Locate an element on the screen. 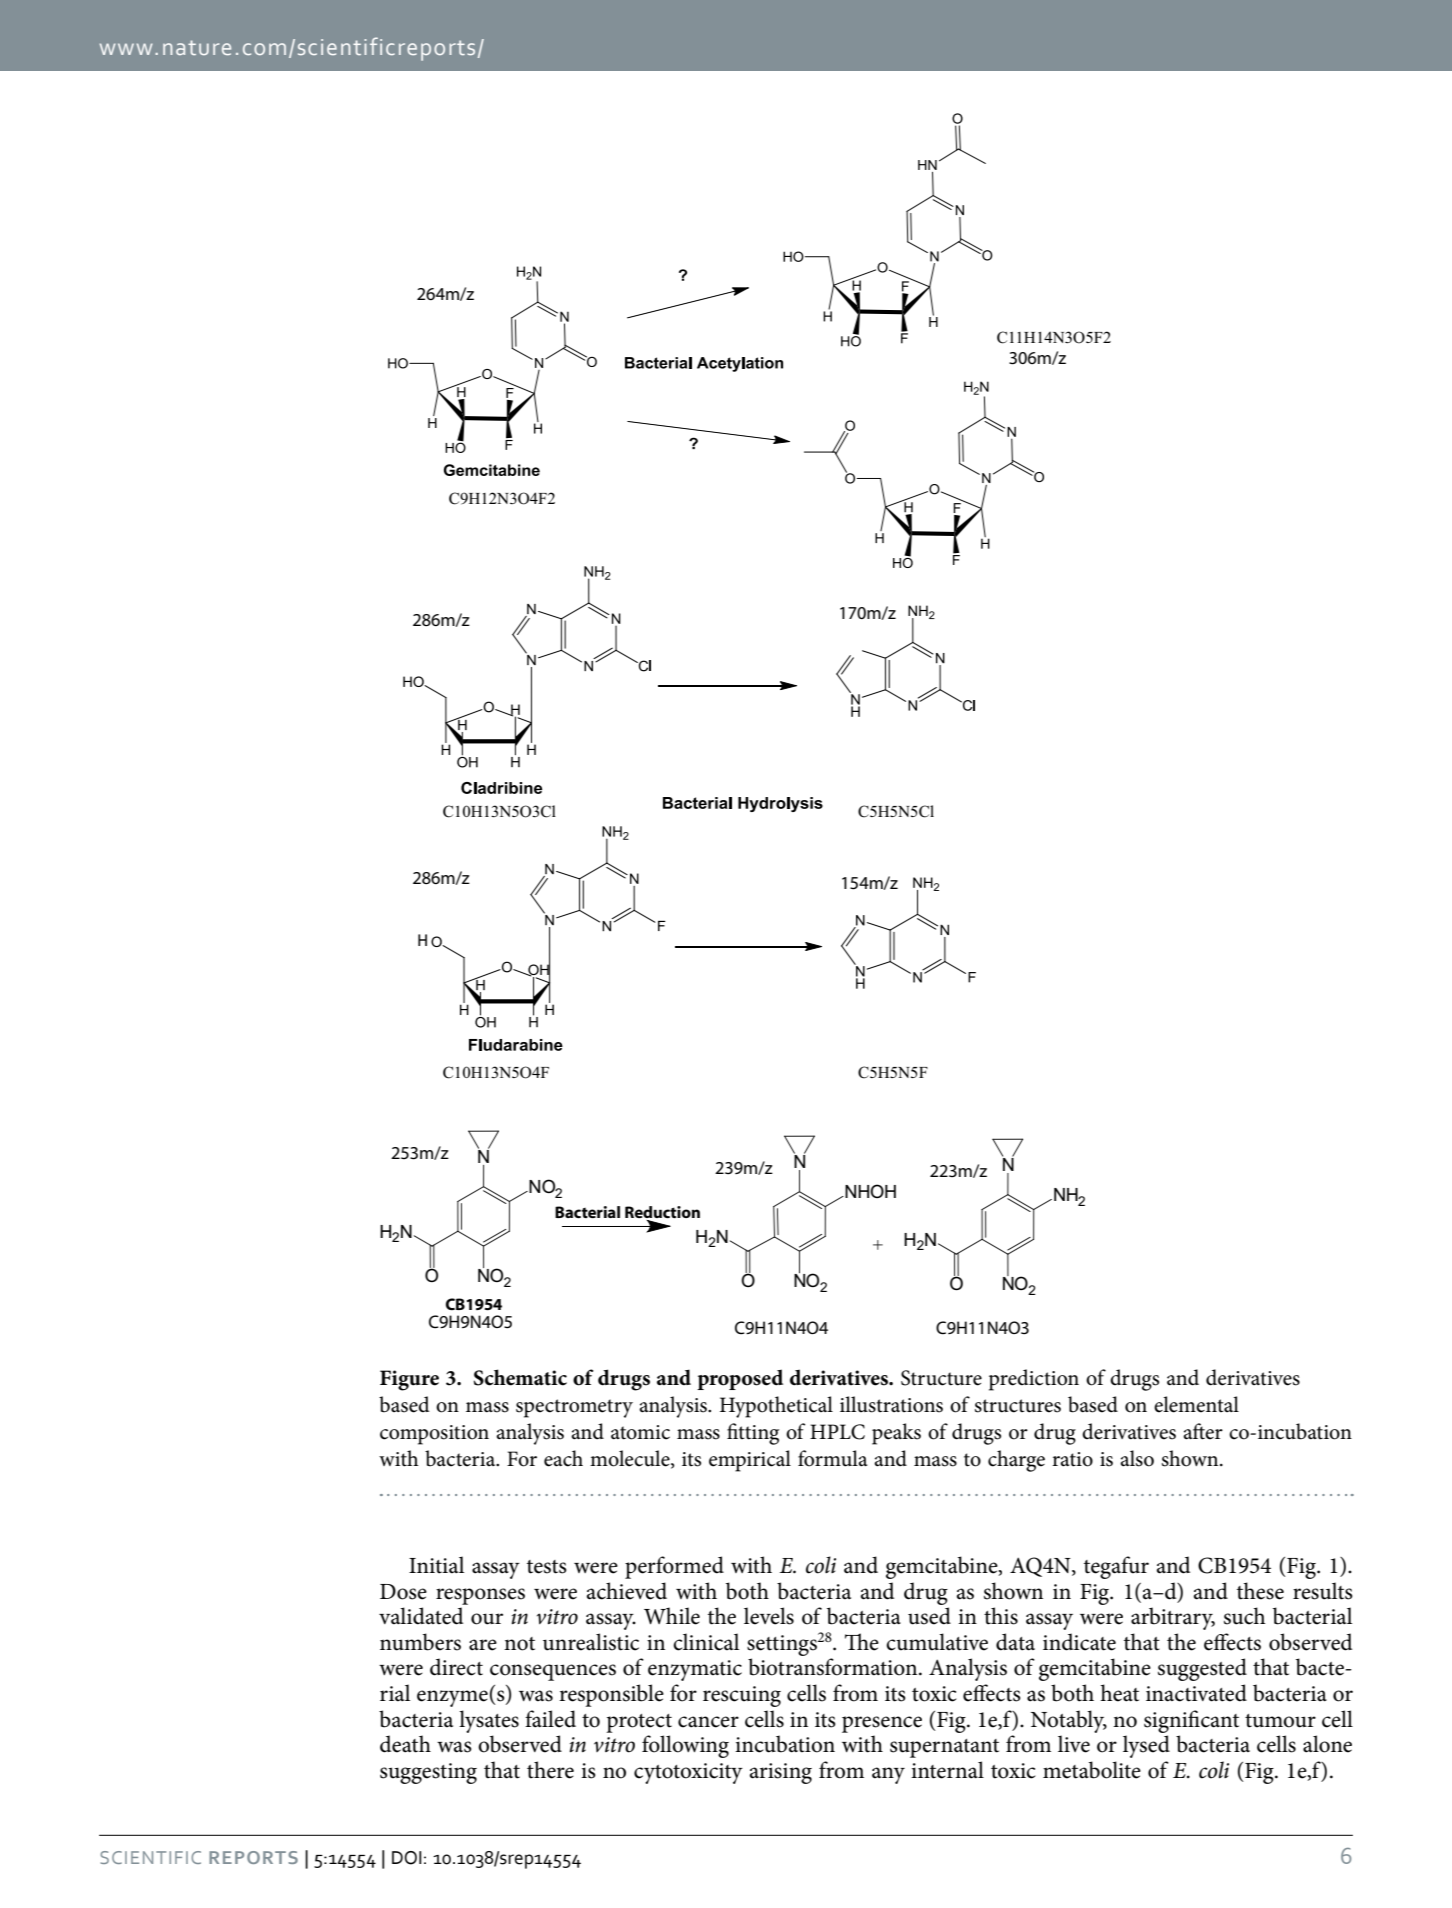  proposed is located at coordinates (740, 1379).
